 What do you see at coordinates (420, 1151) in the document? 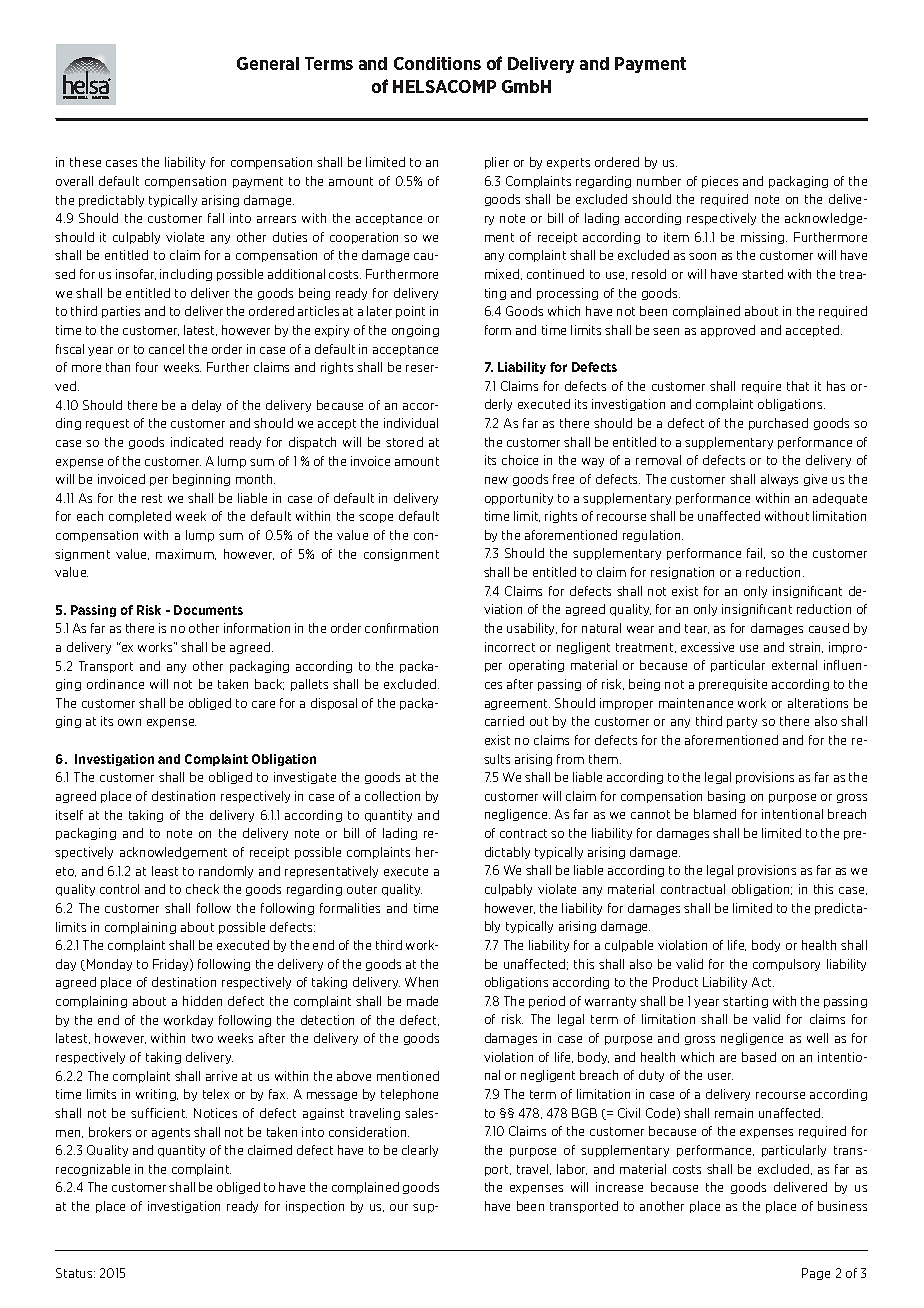
I see `clearly` at bounding box center [420, 1151].
